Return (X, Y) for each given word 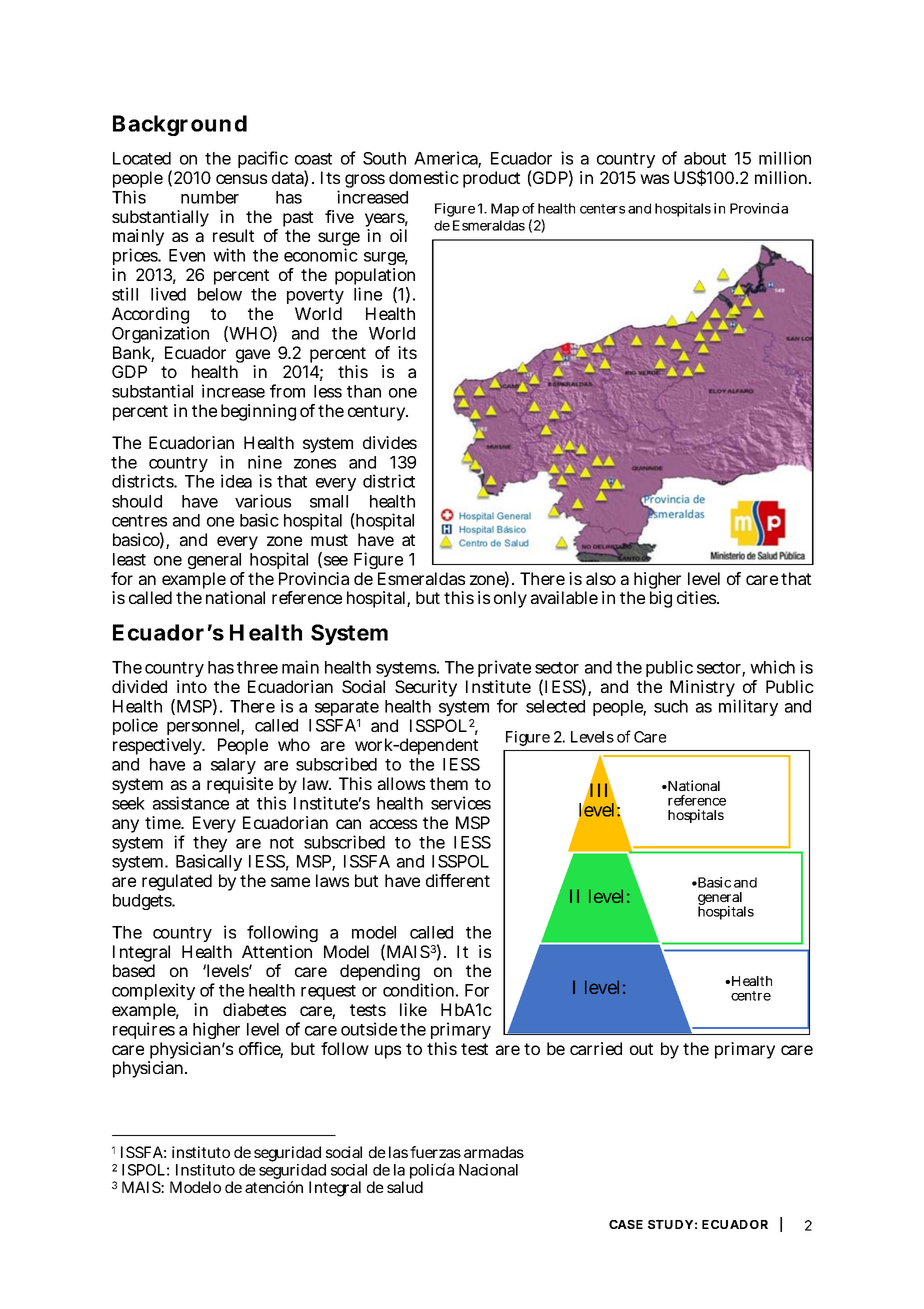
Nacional (488, 1170)
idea (236, 481)
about (705, 158)
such (671, 706)
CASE (626, 1224)
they (210, 845)
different (458, 880)
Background (180, 125)
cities (697, 597)
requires (144, 1032)
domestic (424, 177)
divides (390, 442)
